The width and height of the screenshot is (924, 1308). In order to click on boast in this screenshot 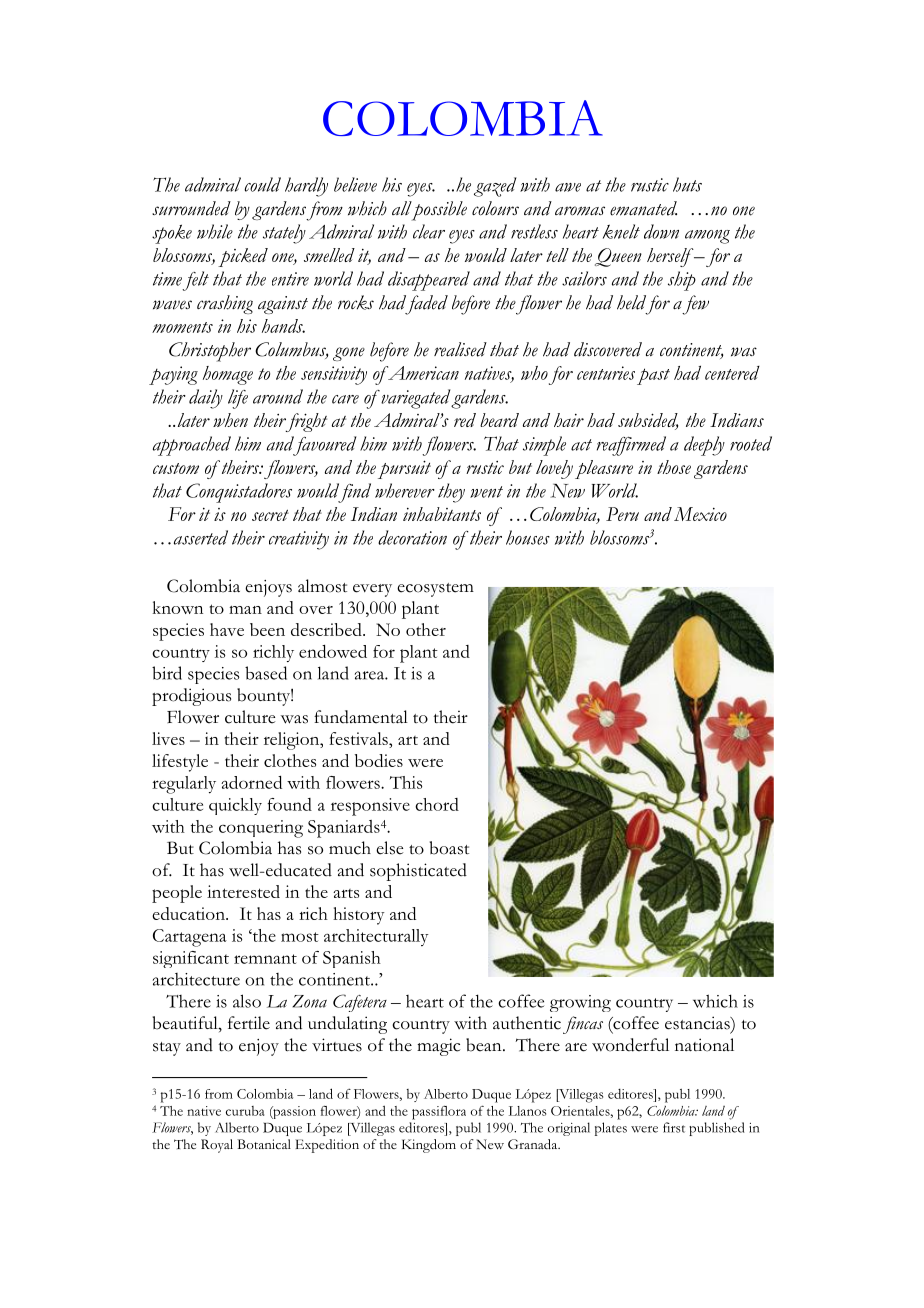, I will do `click(449, 848)`.
